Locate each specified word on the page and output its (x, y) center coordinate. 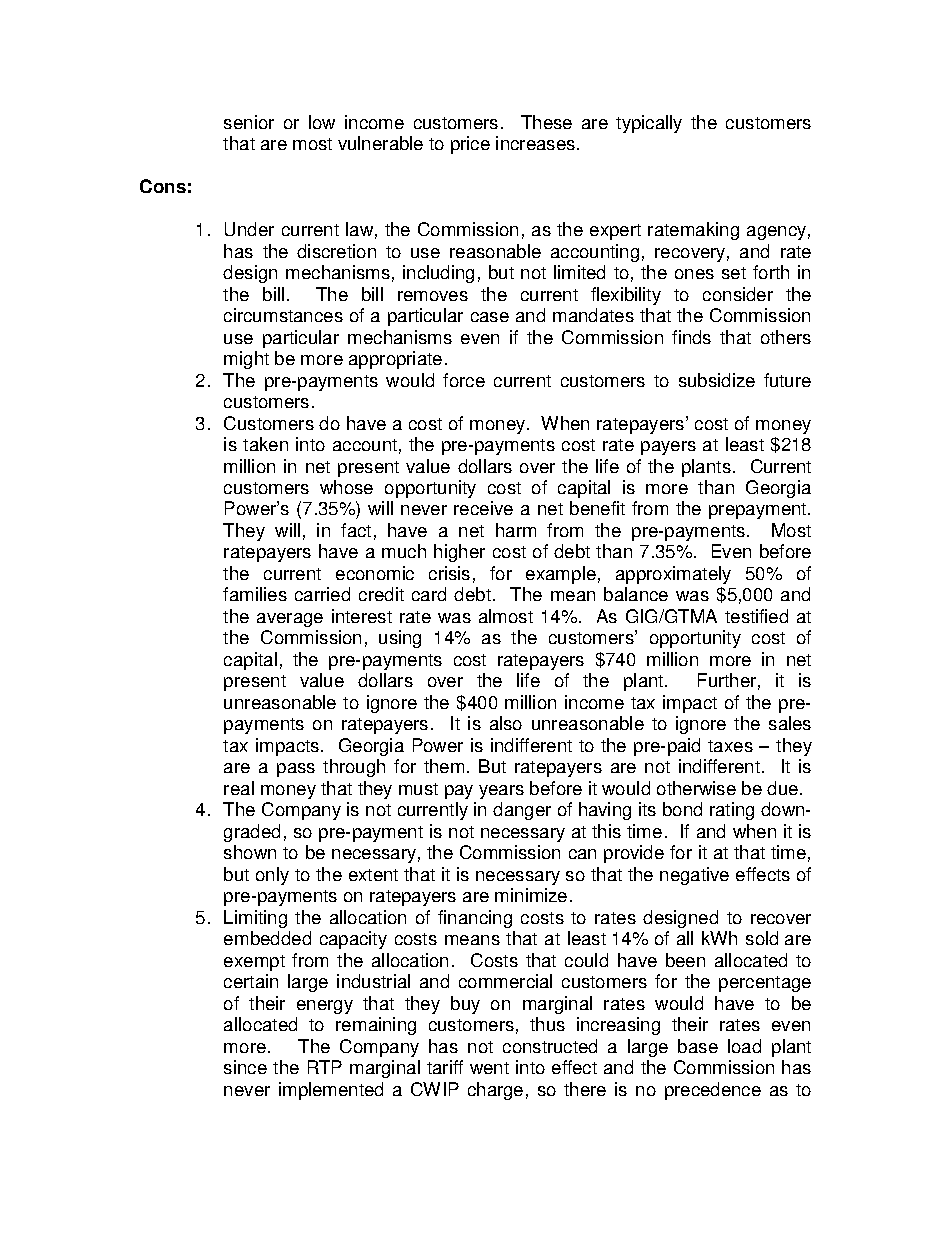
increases (537, 143)
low (322, 122)
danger (522, 811)
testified (756, 616)
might (246, 360)
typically (649, 124)
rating (732, 811)
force (464, 380)
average (290, 620)
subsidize (717, 380)
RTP (325, 1067)
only (272, 876)
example (561, 575)
